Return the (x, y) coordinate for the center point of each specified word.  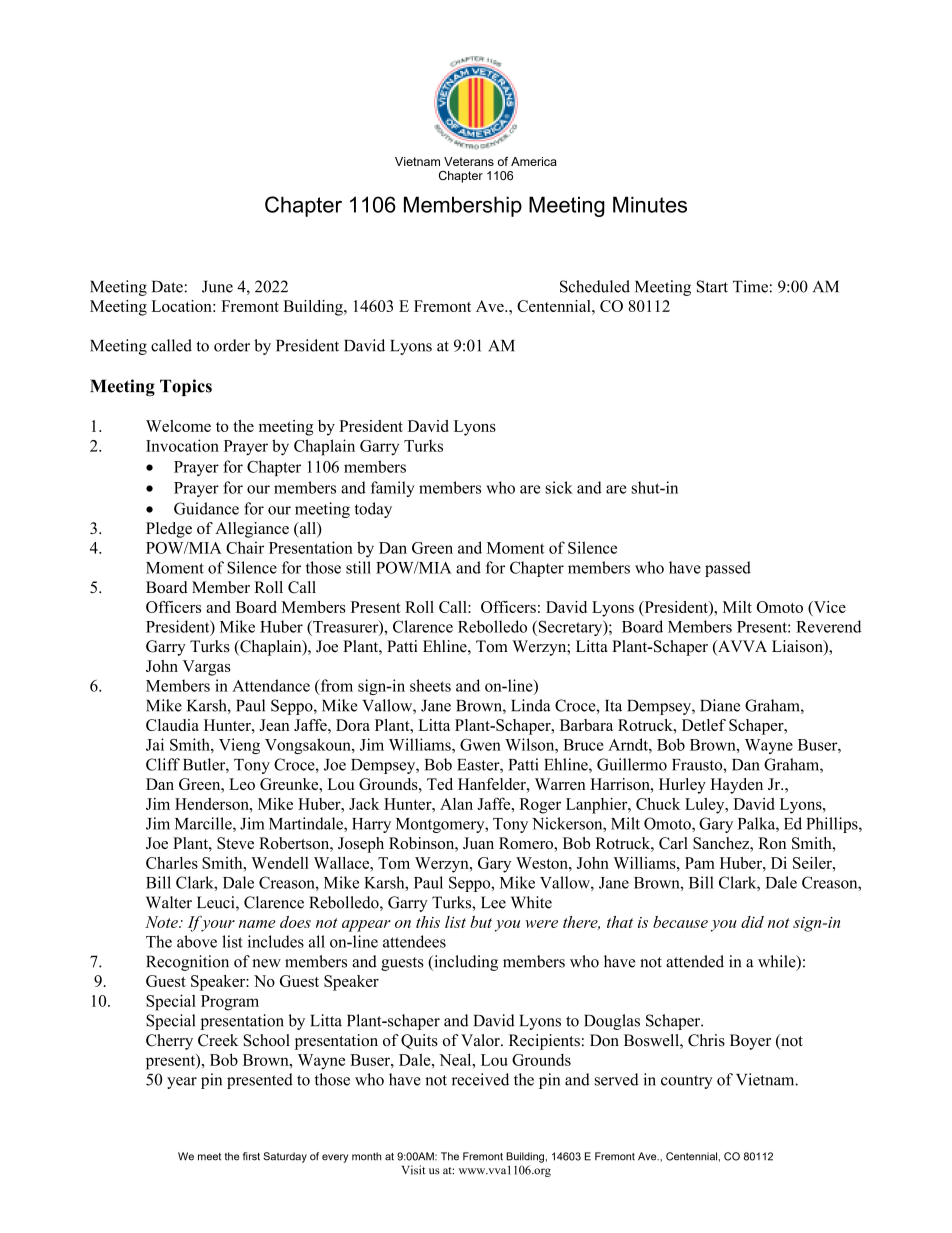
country (687, 1082)
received (480, 1079)
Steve (235, 843)
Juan (478, 843)
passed (728, 569)
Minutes (650, 204)
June (217, 286)
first (251, 1156)
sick (559, 487)
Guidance (206, 508)
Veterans (469, 161)
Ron (772, 843)
